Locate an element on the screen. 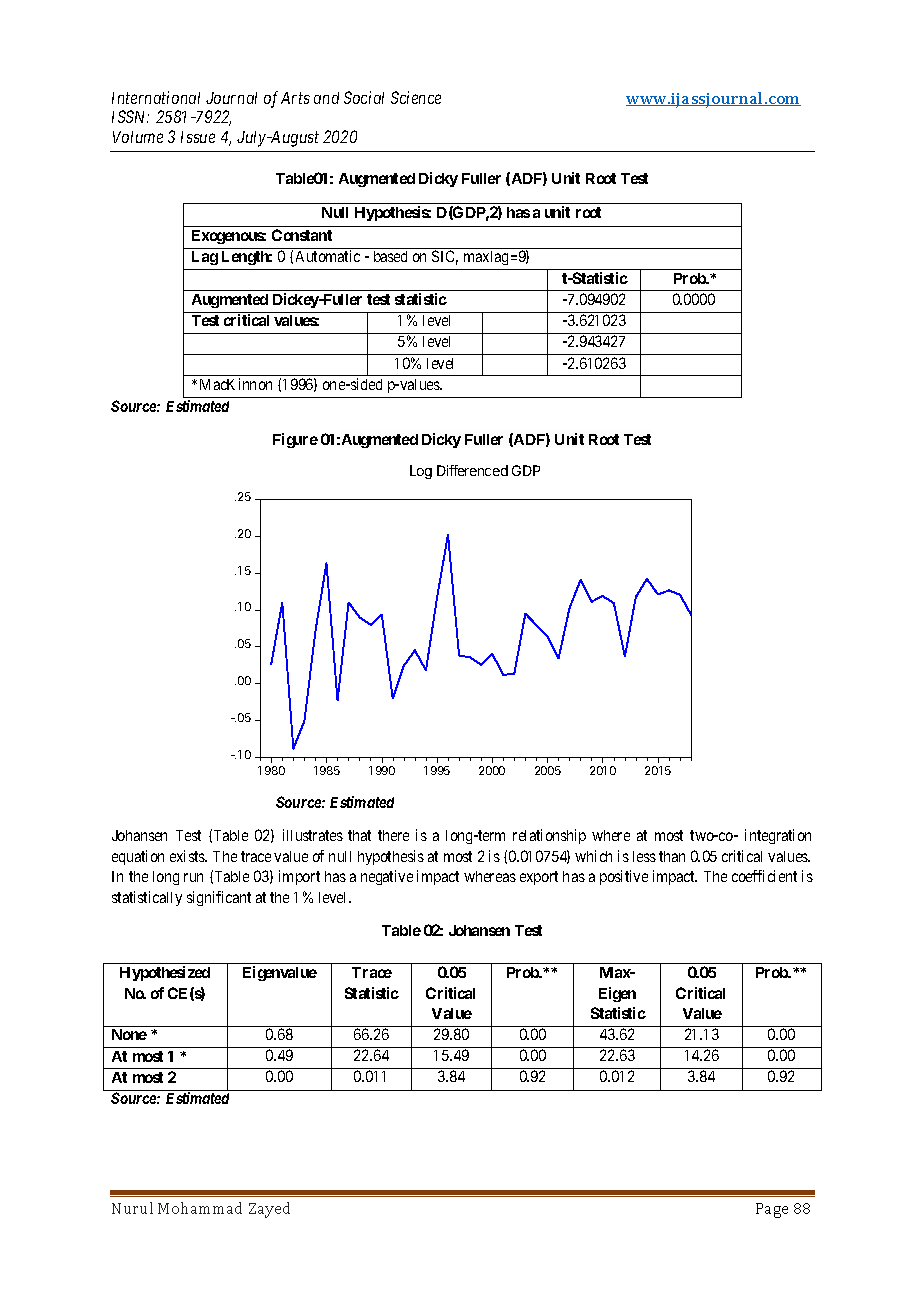 The width and height of the screenshot is (924, 1307). negative is located at coordinates (387, 877).
